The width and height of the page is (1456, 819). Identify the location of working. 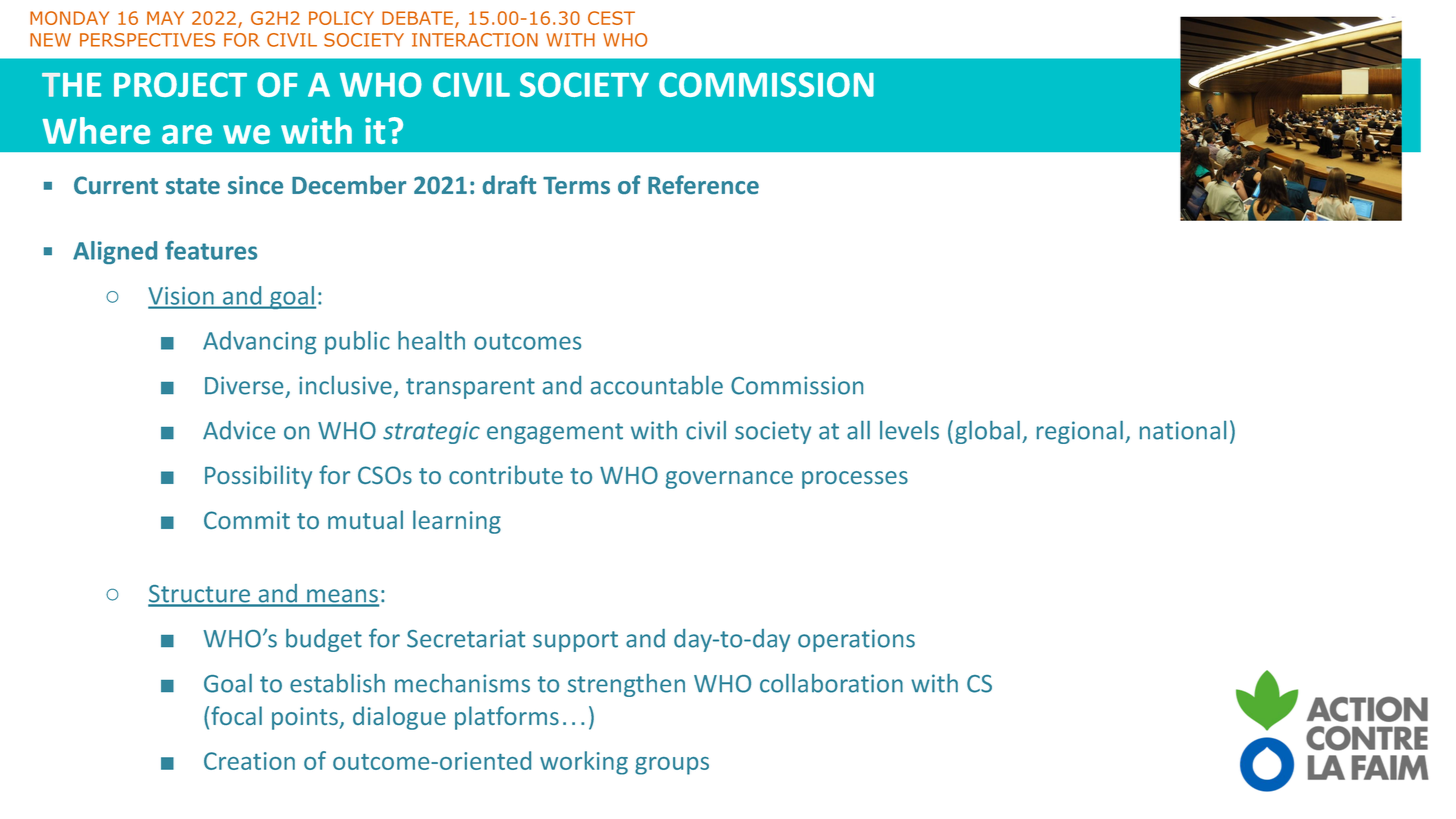
(584, 763).
